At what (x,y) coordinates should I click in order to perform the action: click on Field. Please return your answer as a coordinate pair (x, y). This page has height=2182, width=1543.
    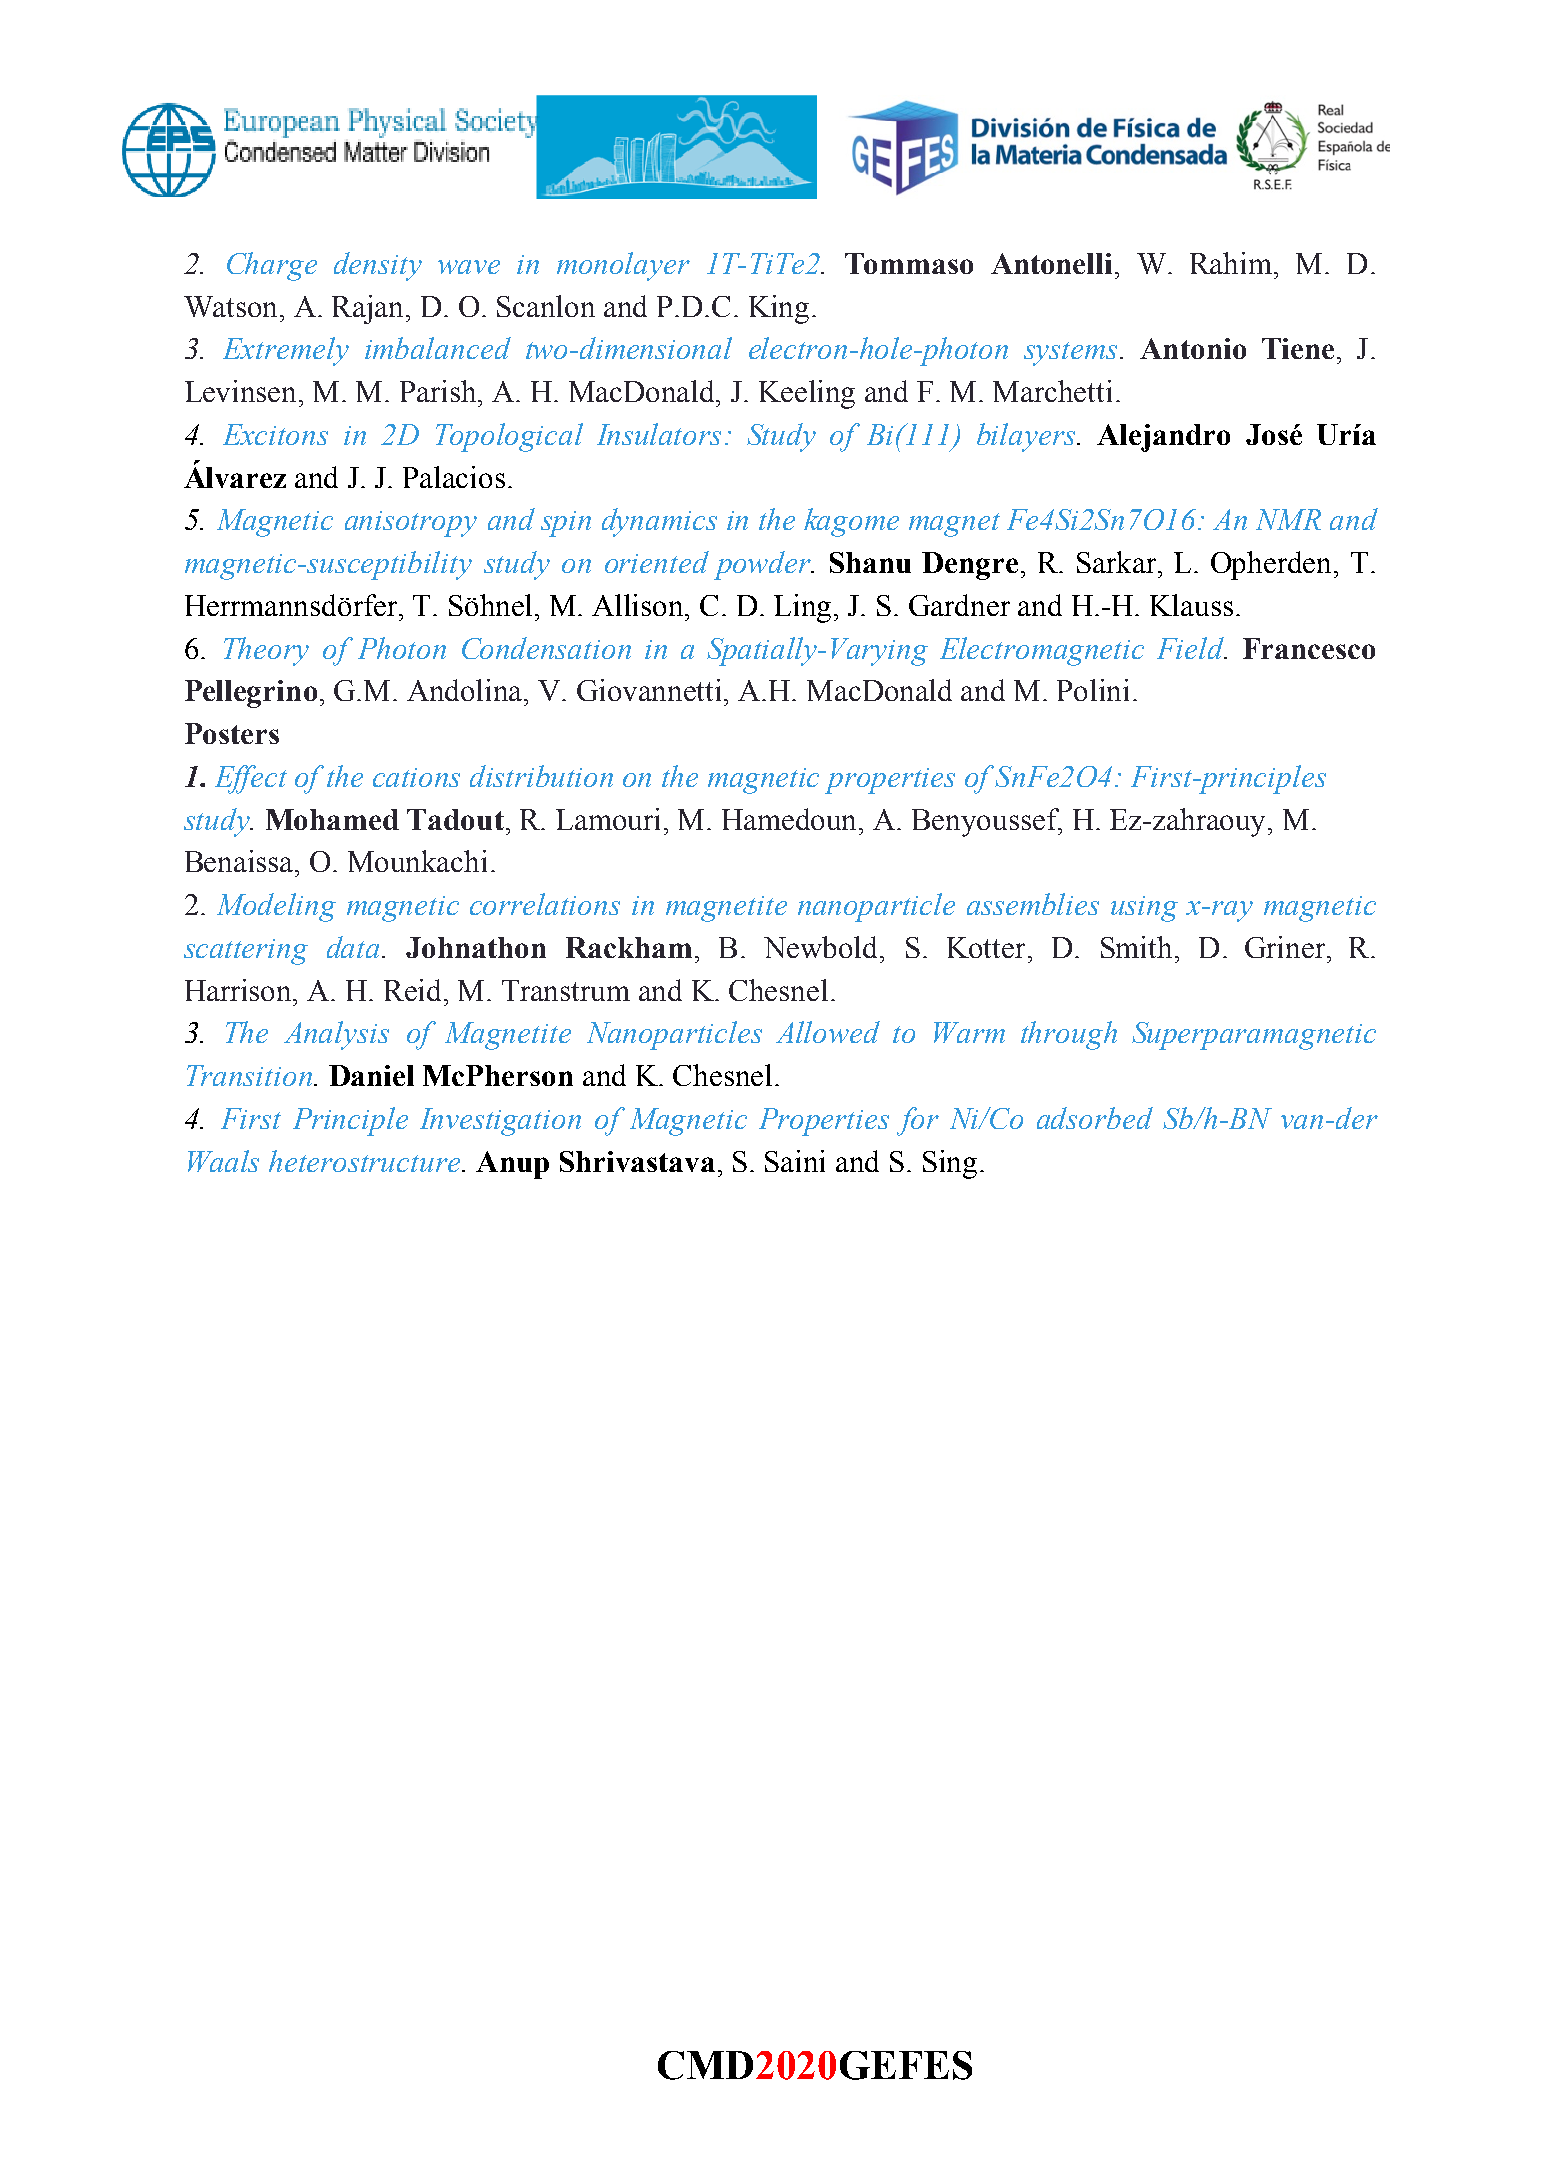
    Looking at the image, I should click on (1191, 648).
